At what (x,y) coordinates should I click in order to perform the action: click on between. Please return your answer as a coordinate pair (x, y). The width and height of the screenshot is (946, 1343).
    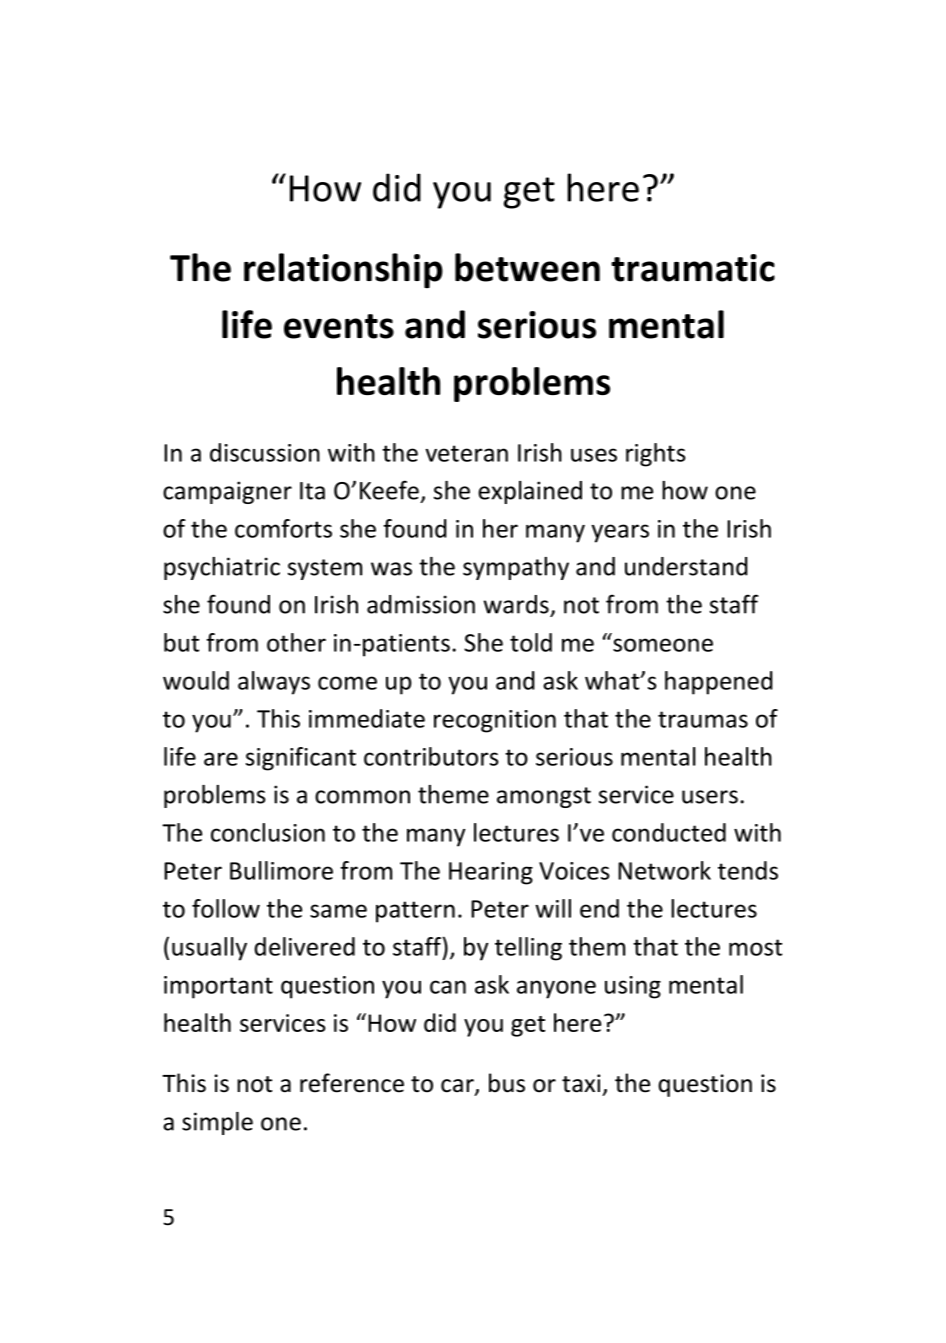
    Looking at the image, I should click on (527, 267).
